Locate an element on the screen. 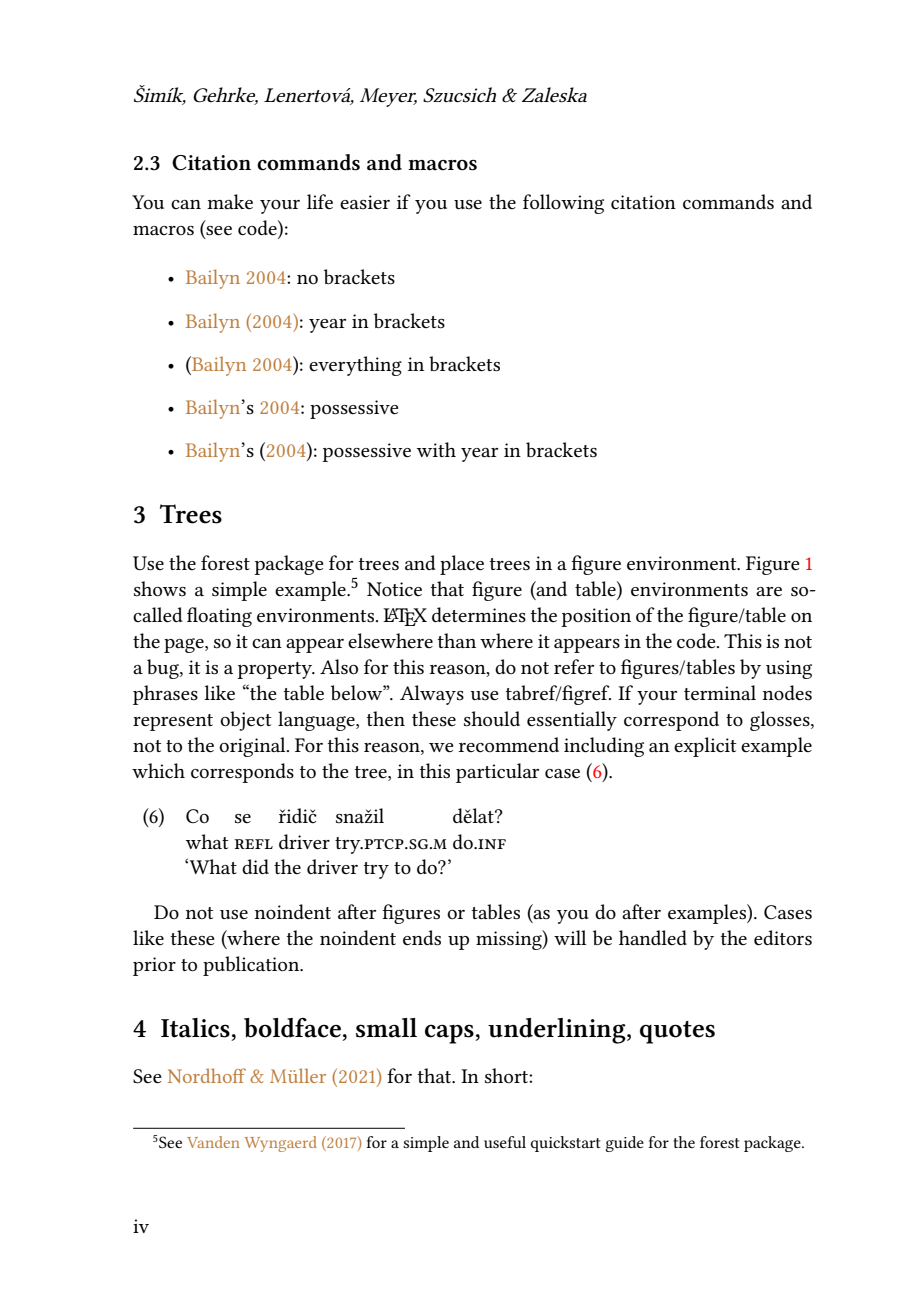  property is located at coordinates (276, 670).
